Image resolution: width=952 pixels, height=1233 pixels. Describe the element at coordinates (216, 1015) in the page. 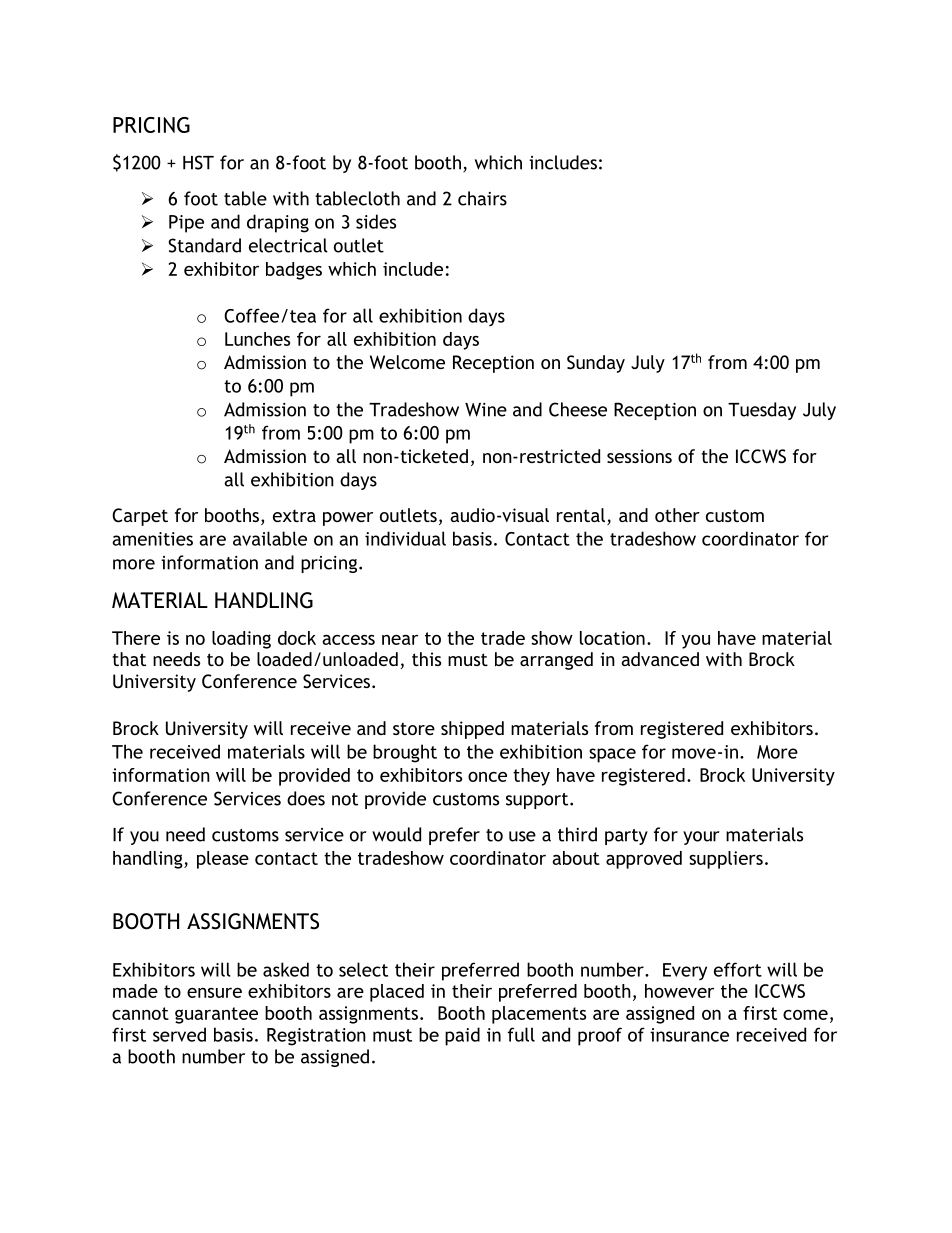

I see `guarantee` at that location.
